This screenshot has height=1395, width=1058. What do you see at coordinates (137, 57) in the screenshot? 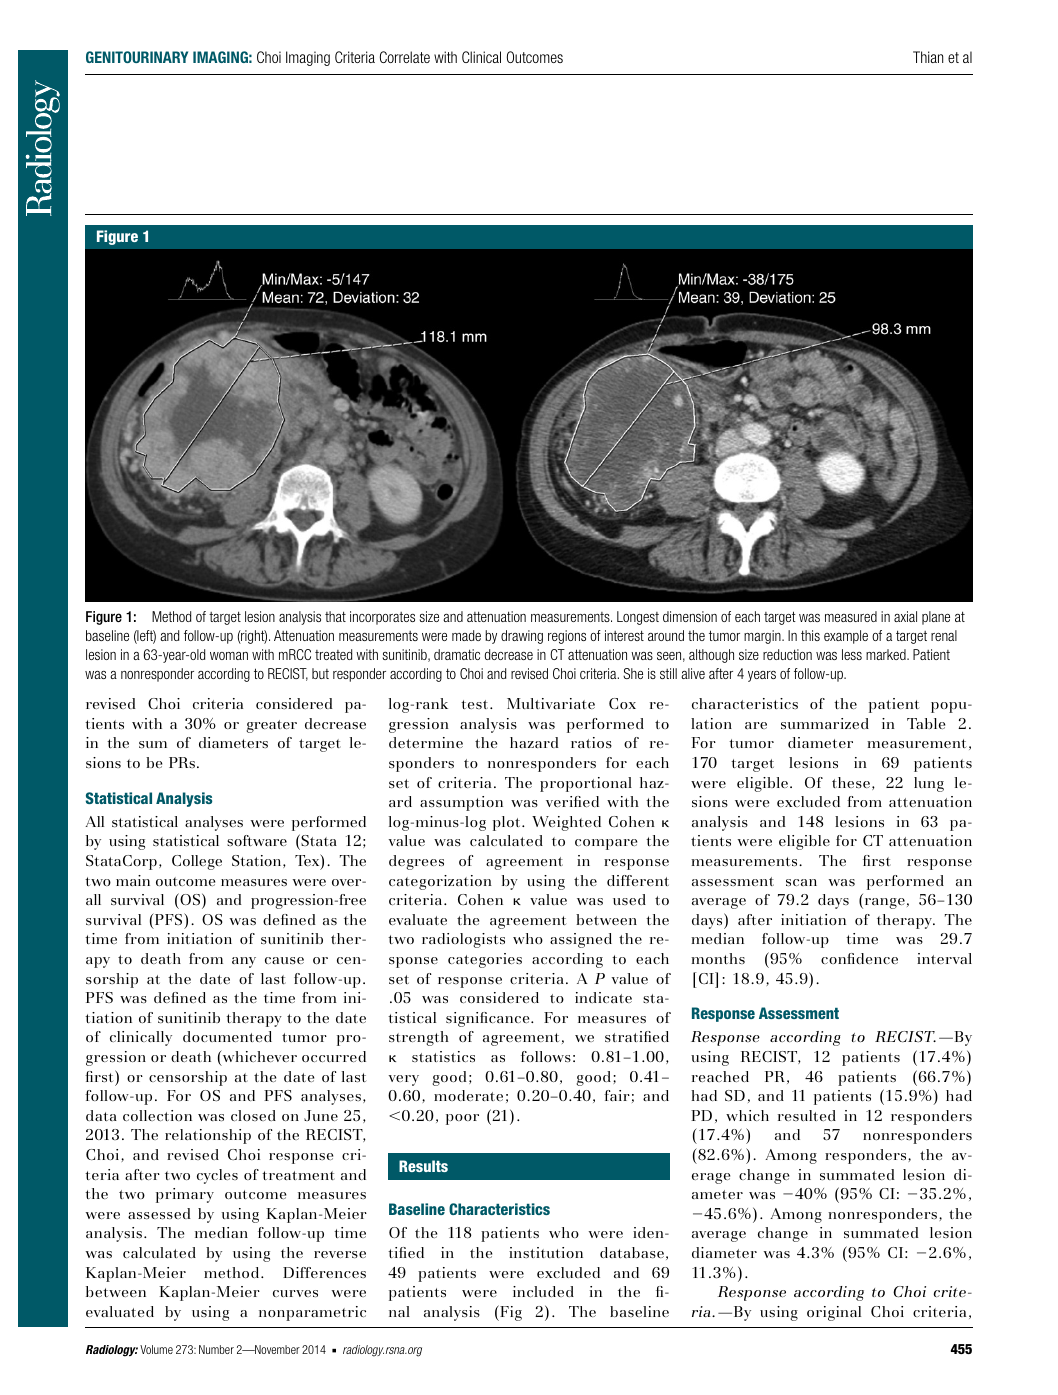
I see `GENITOURINARY` at bounding box center [137, 57].
